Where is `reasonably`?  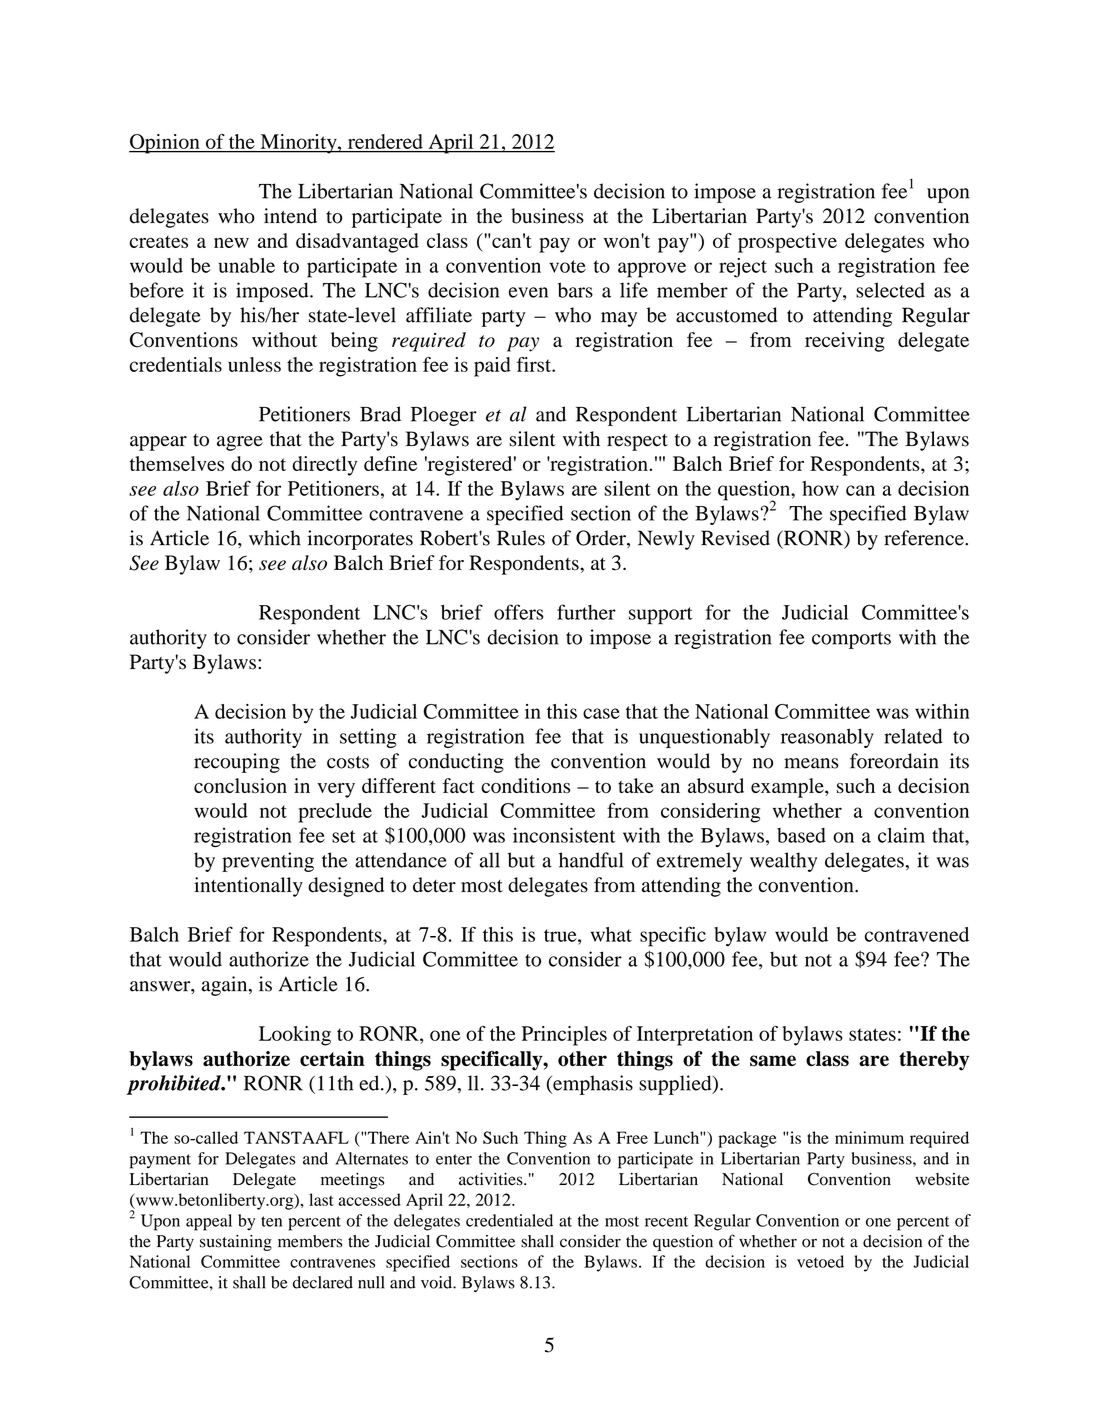 reasonably is located at coordinates (827, 738).
